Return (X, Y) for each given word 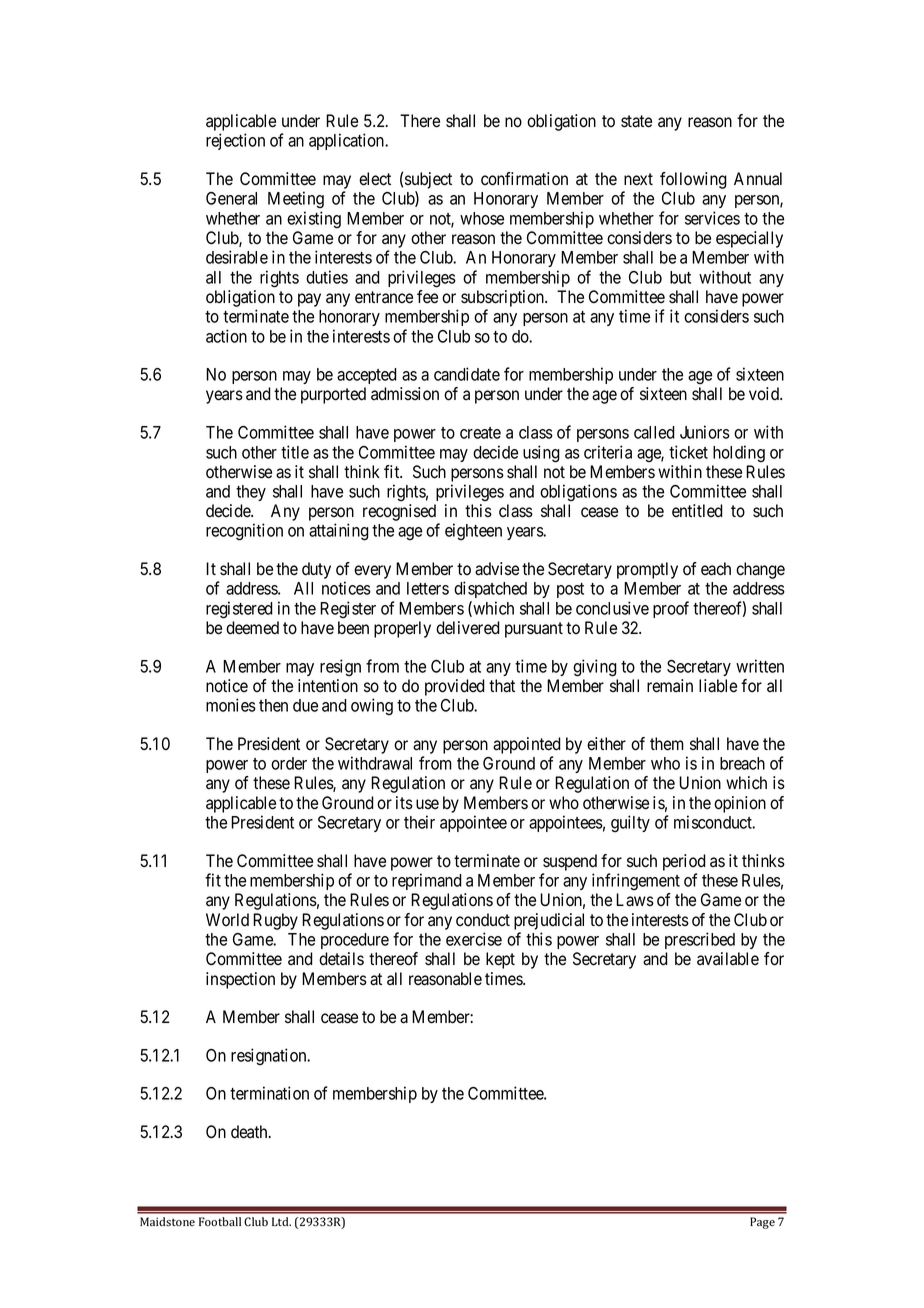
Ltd (281, 1221)
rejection (235, 141)
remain (670, 686)
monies (231, 705)
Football (220, 1222)
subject (428, 182)
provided (455, 687)
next (638, 179)
